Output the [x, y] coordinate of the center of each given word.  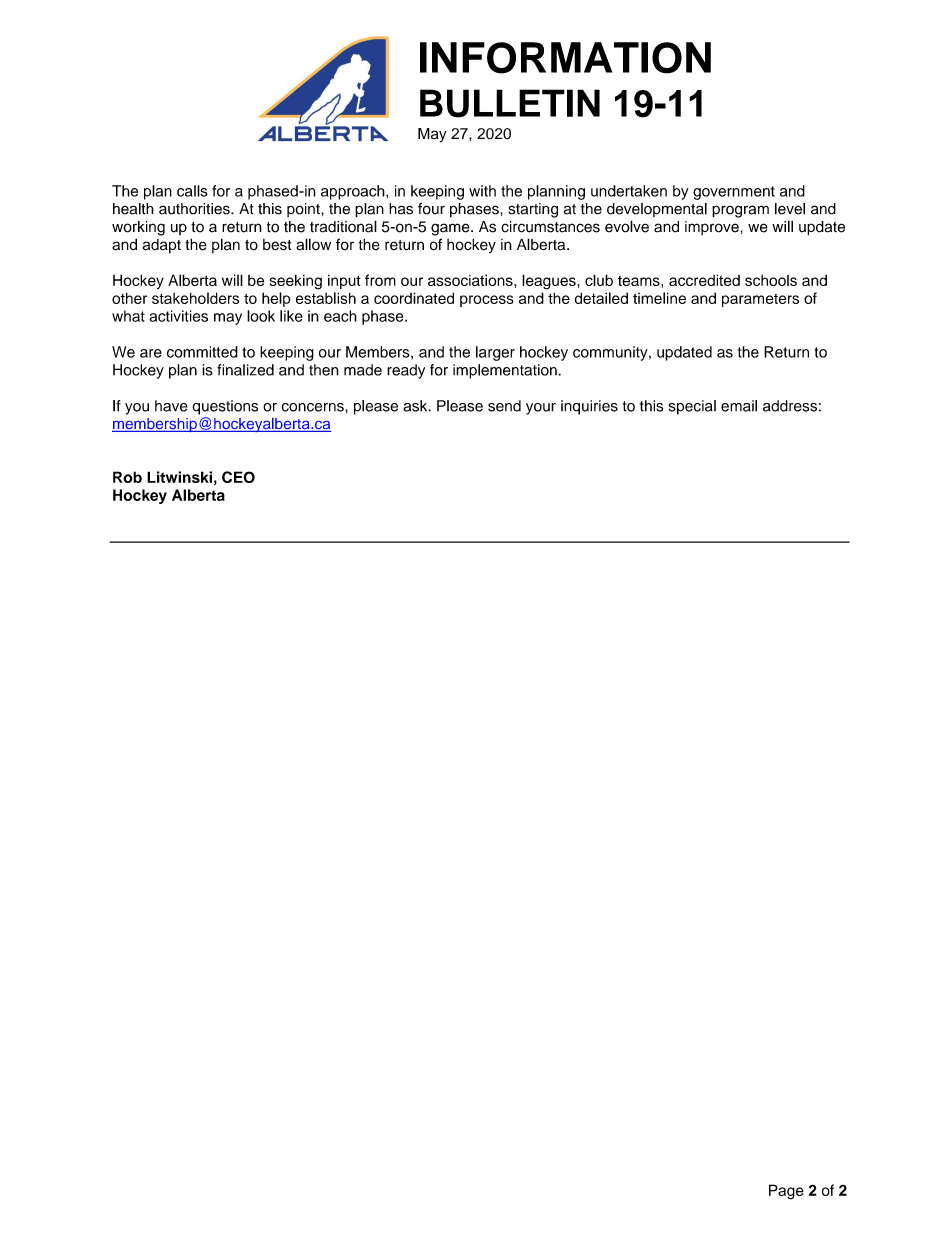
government [734, 193]
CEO [238, 477]
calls [192, 191]
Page [786, 1192]
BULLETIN [510, 103]
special [692, 407]
